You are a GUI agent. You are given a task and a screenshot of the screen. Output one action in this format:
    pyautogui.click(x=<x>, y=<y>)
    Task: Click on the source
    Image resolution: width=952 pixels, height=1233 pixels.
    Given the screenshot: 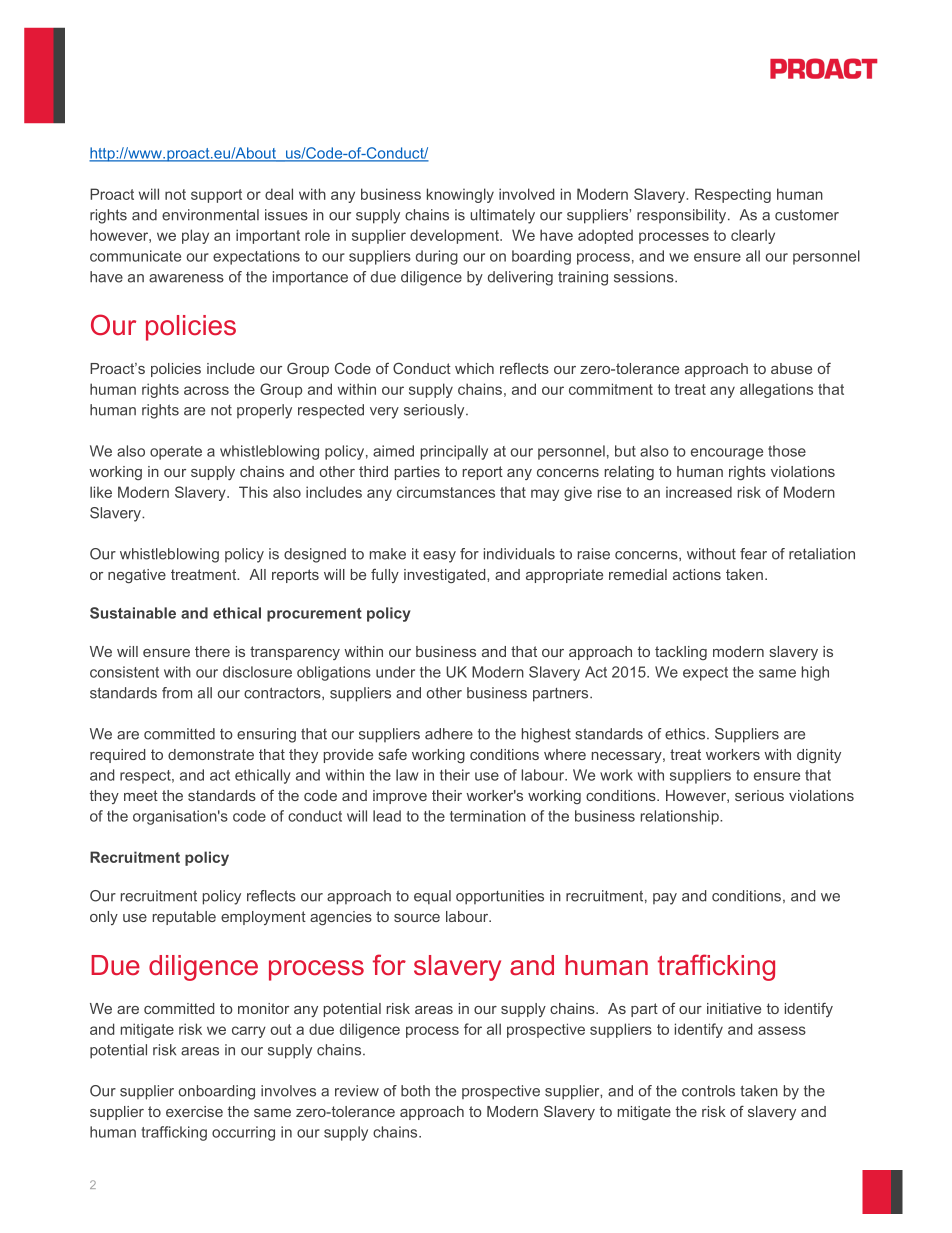 What is the action you would take?
    pyautogui.click(x=417, y=918)
